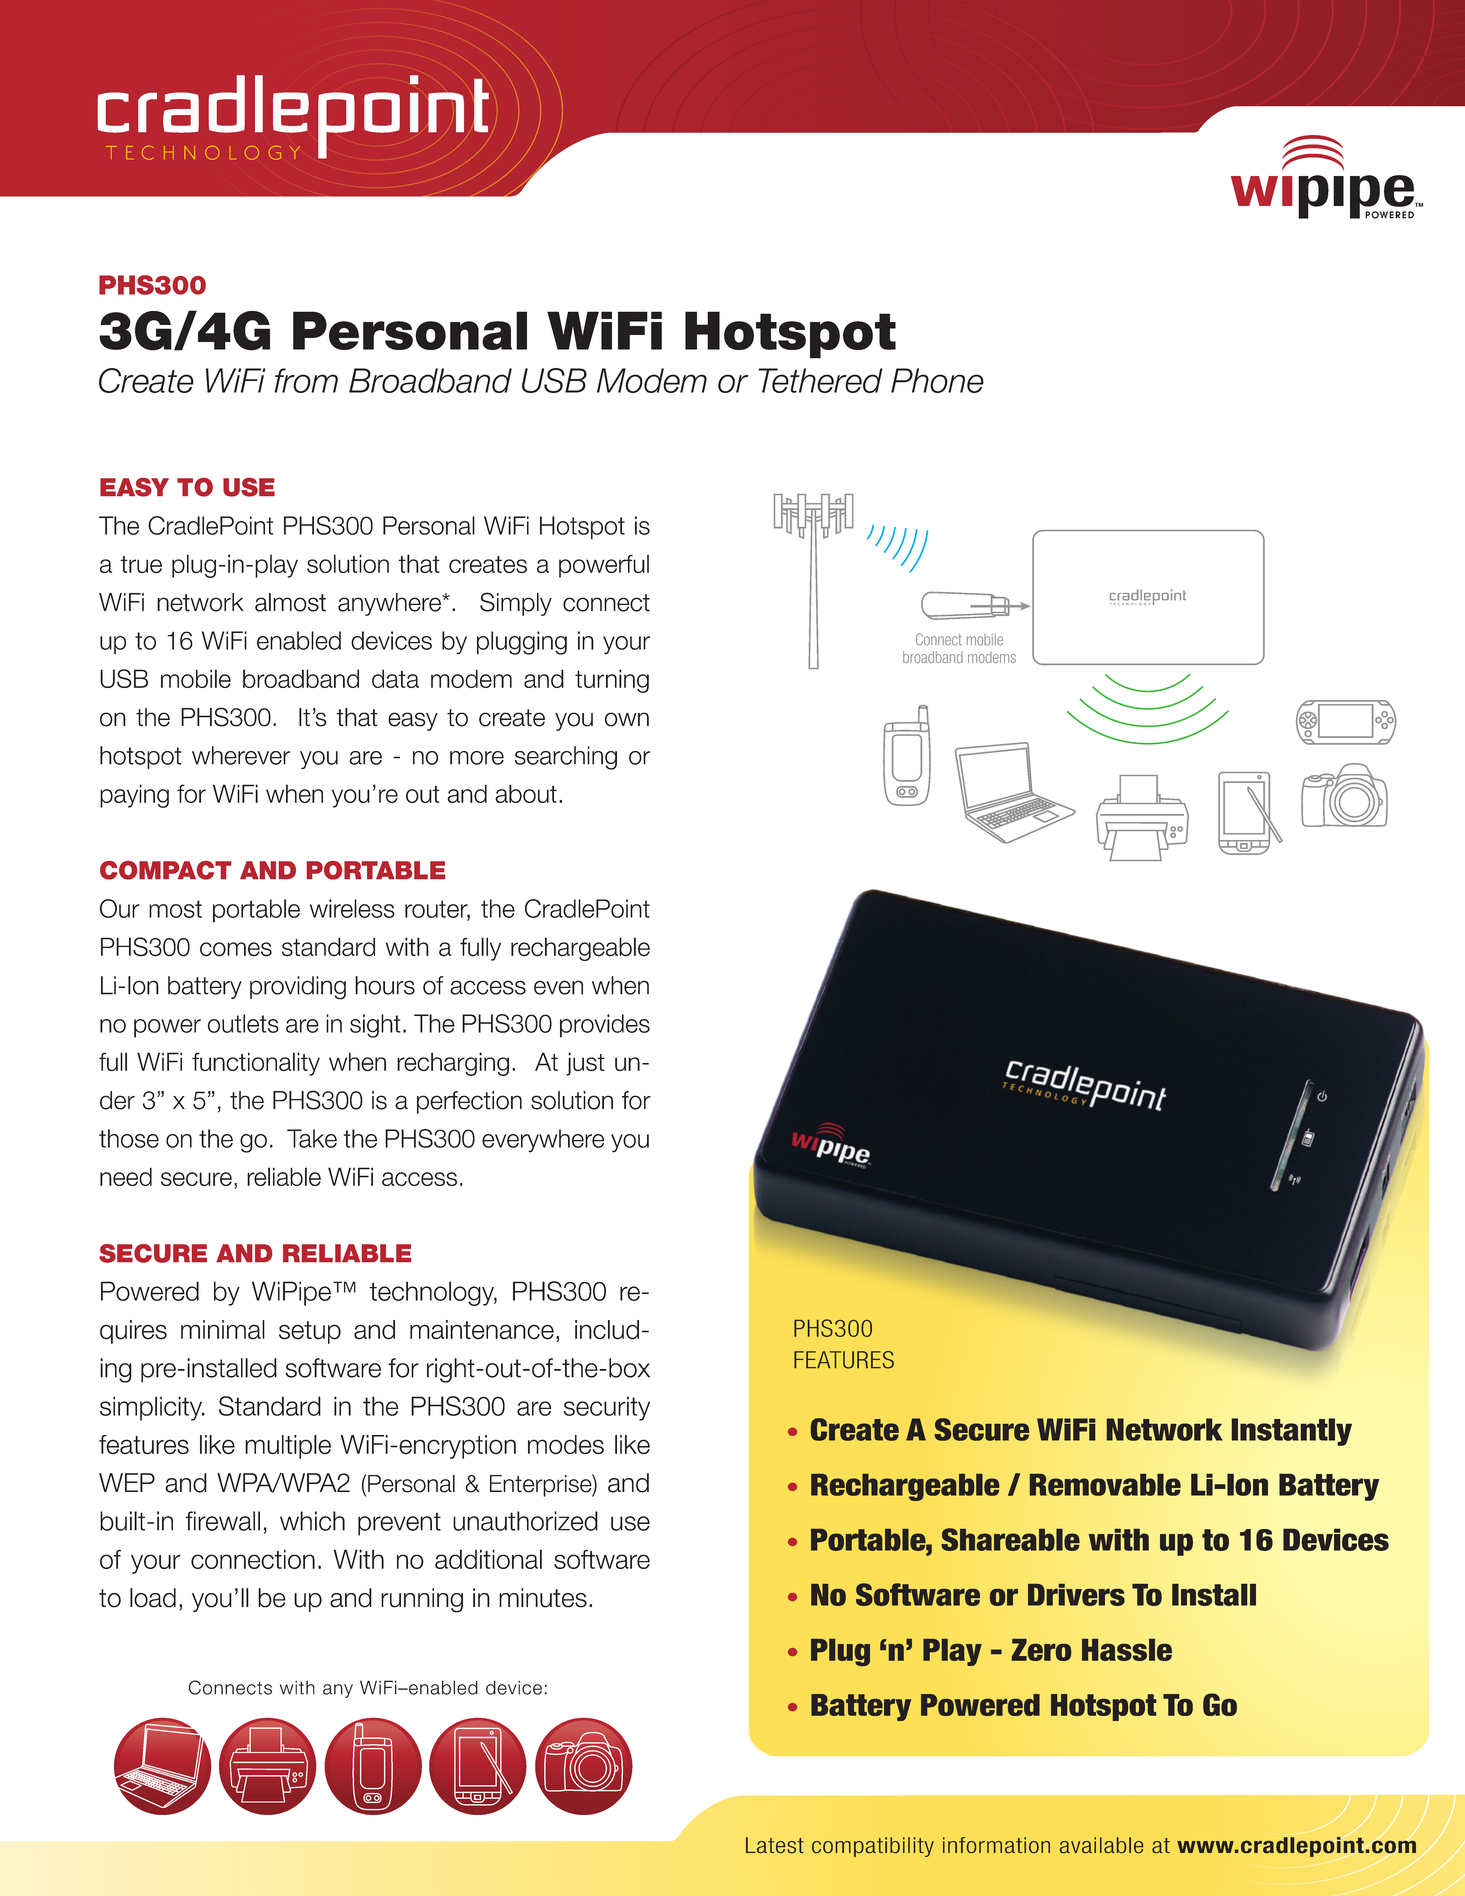  I want to click on Tethered, so click(821, 380).
